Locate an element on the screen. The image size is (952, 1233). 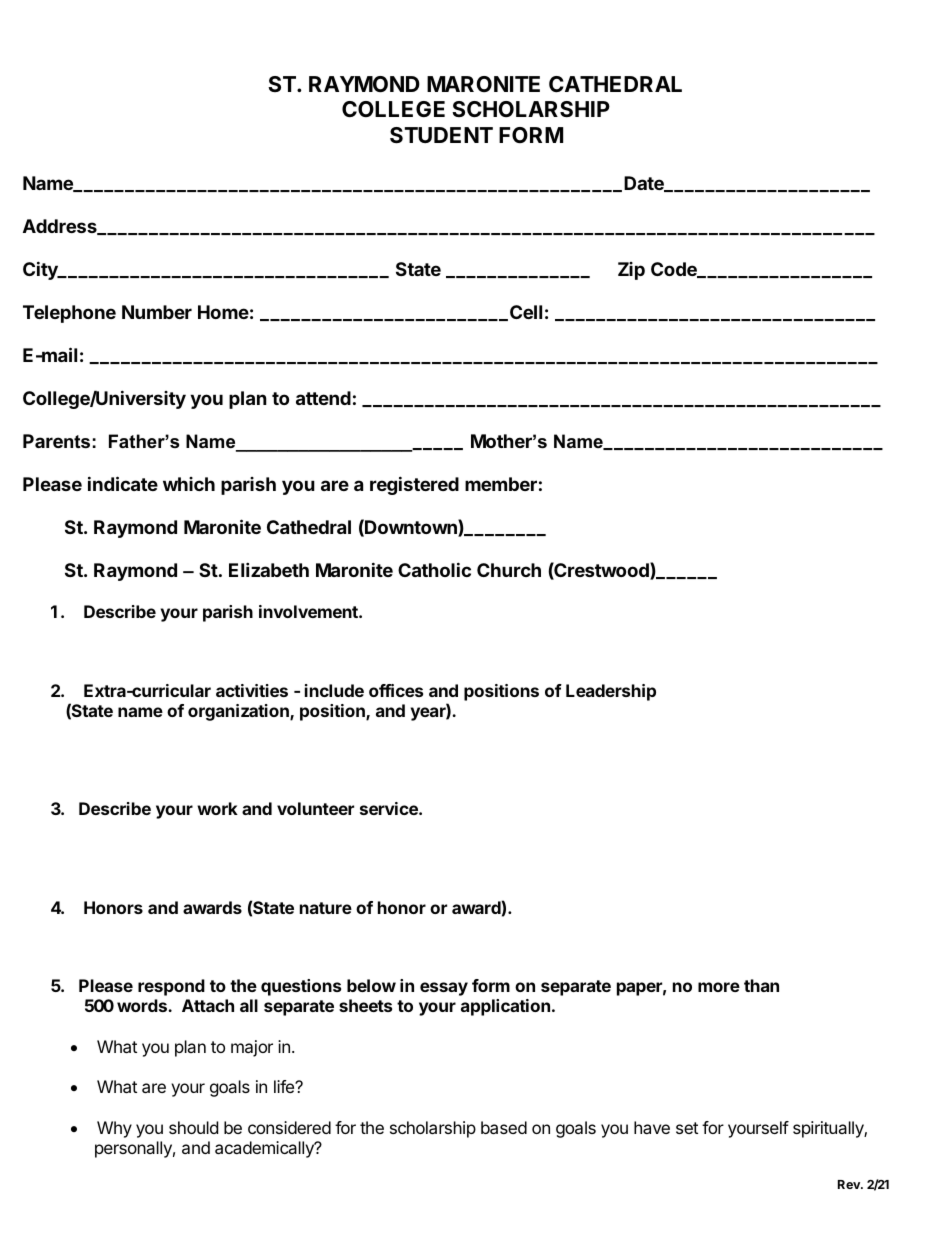
based is located at coordinates (504, 1127).
